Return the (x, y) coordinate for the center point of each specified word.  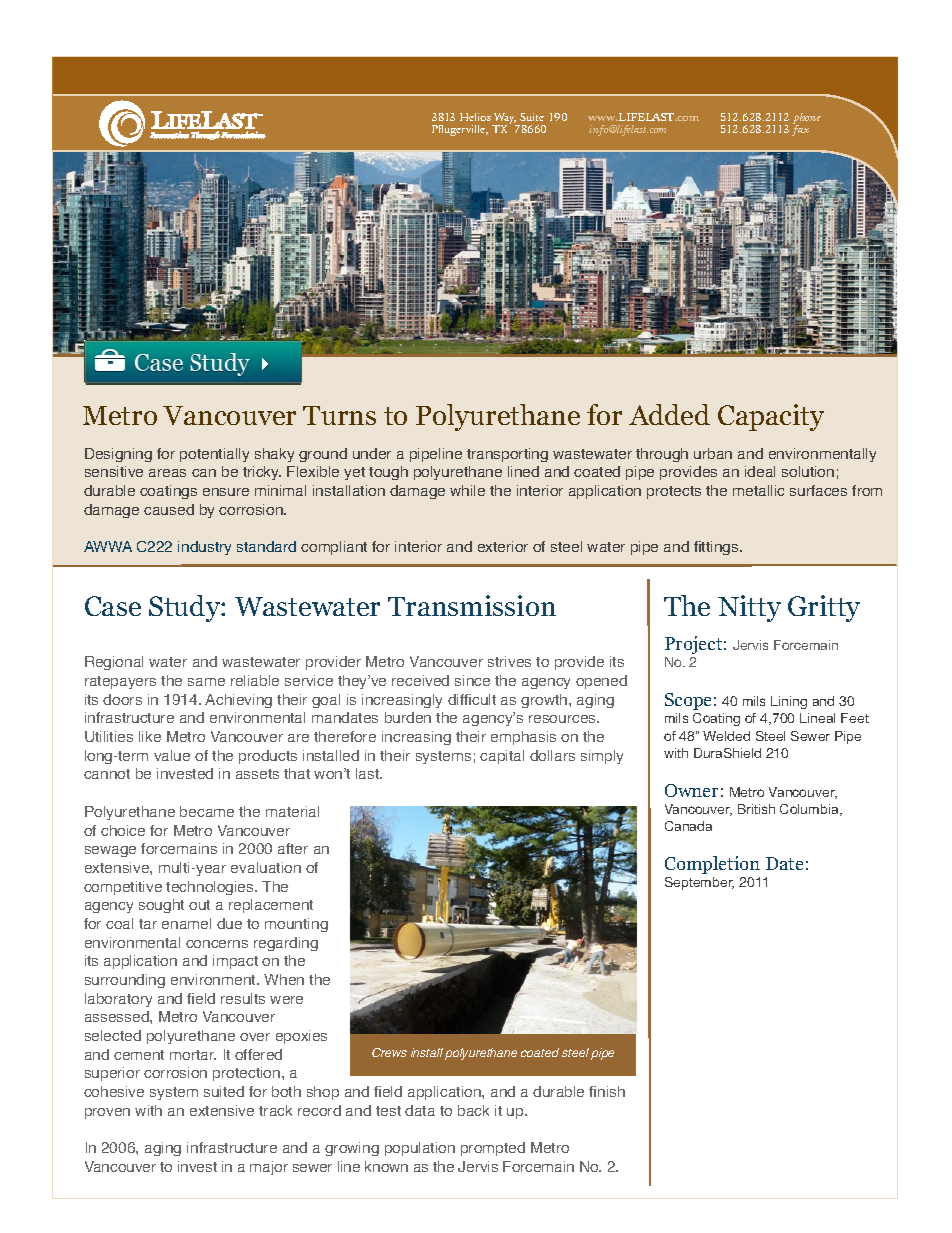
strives (509, 661)
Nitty (749, 608)
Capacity (771, 417)
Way (505, 120)
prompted (493, 1149)
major (269, 1168)
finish (607, 1091)
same (206, 682)
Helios (475, 117)
